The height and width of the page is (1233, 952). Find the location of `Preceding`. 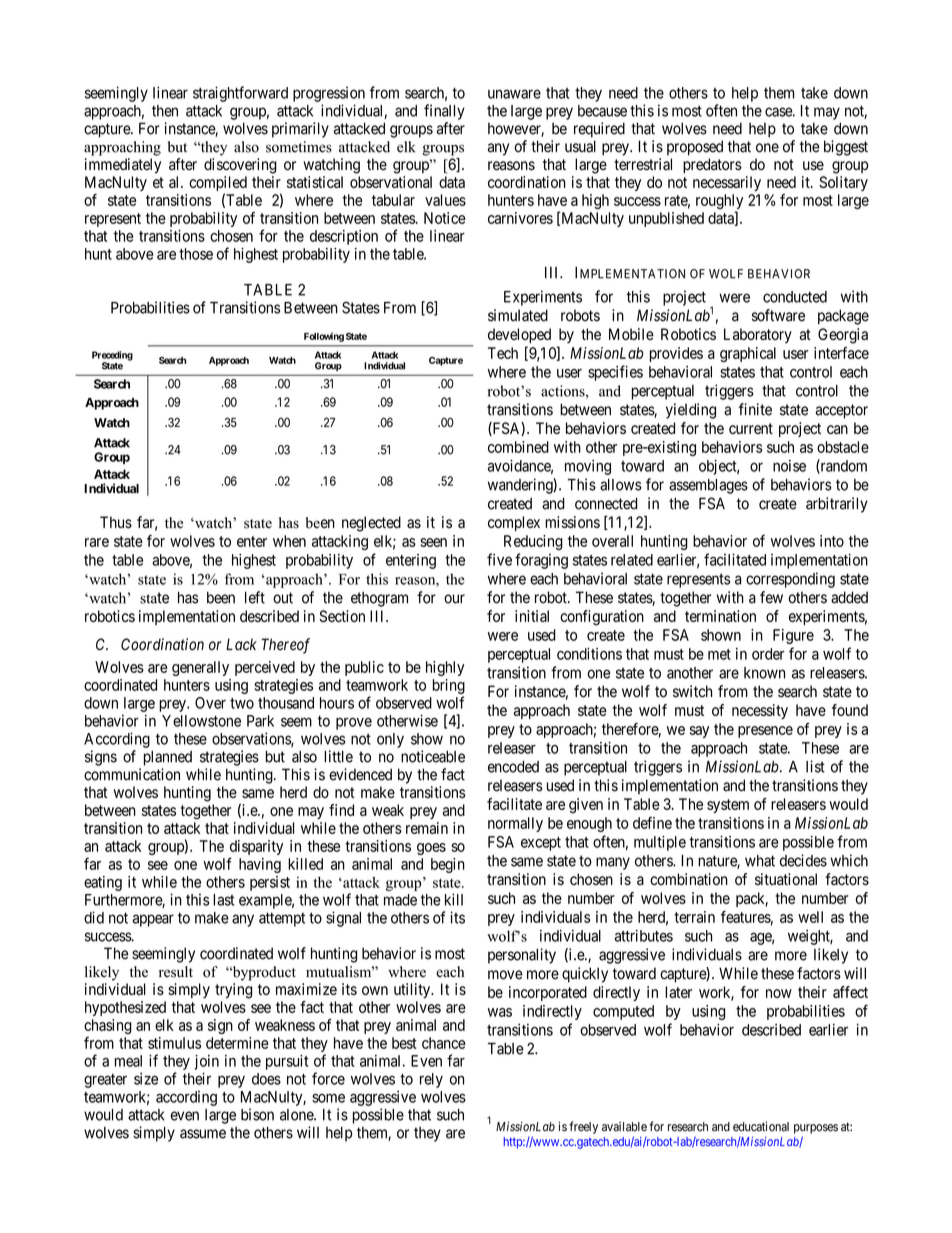

Preceding is located at coordinates (112, 357).
